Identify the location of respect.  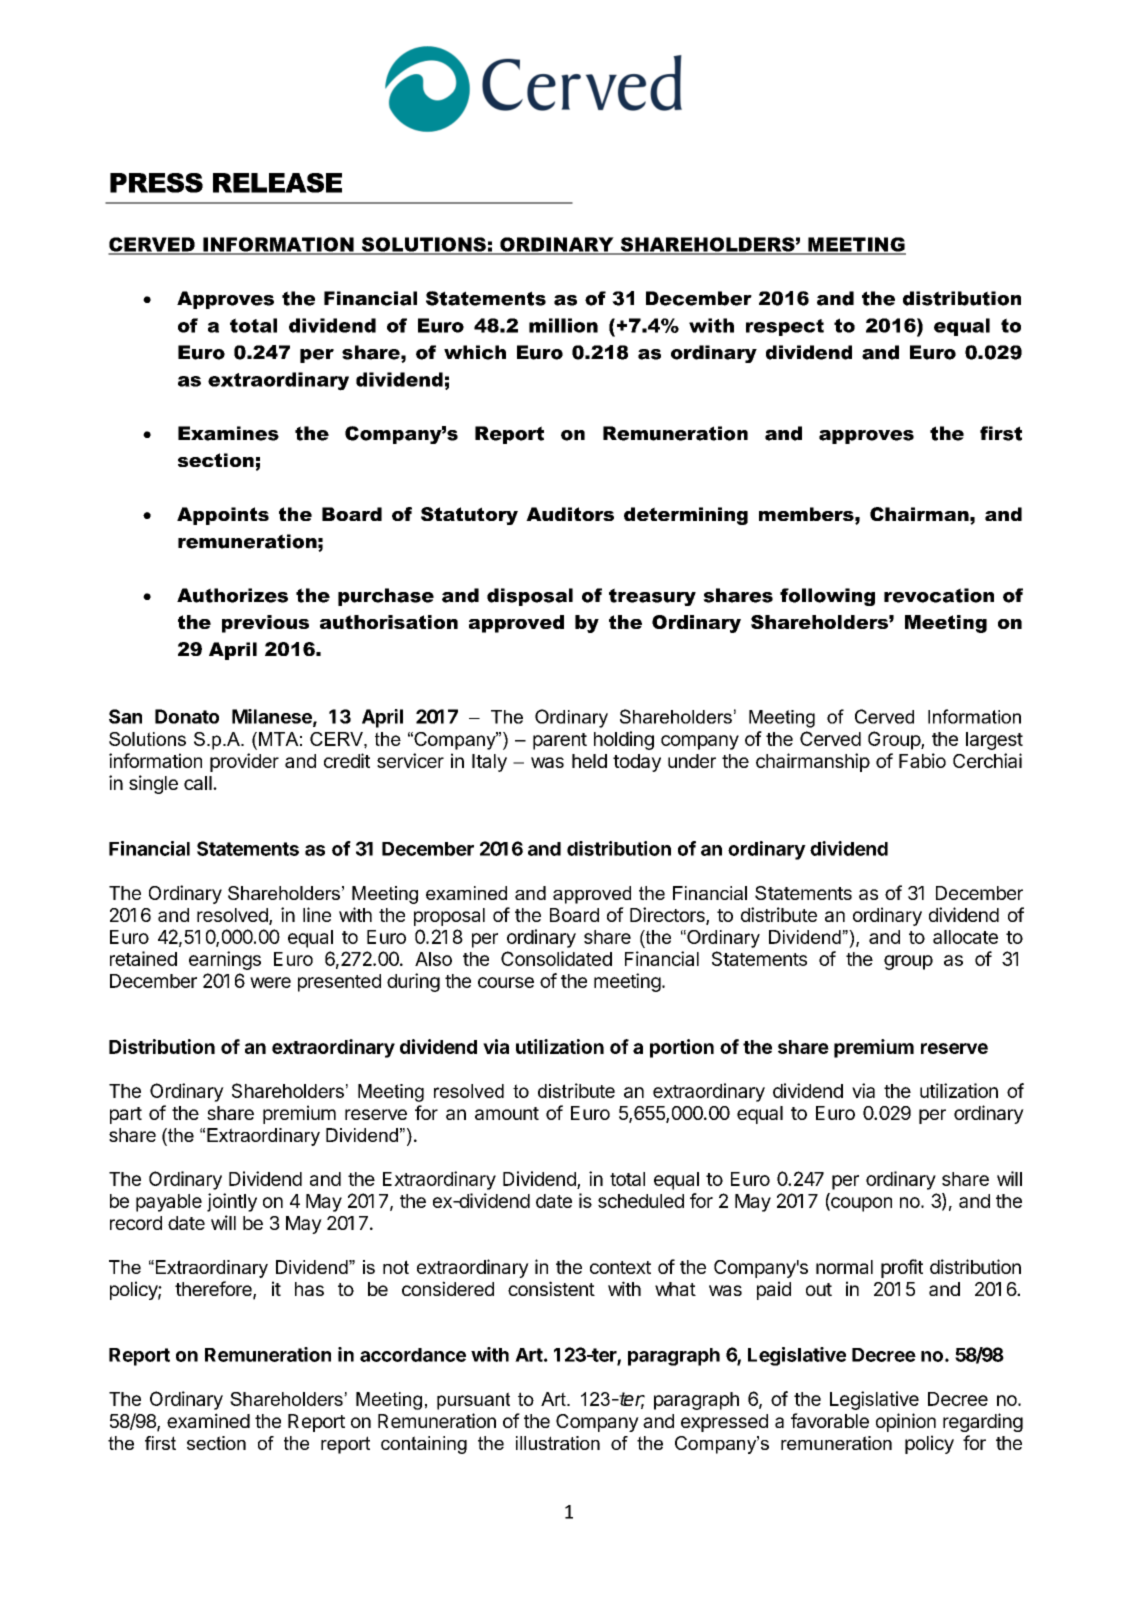
(785, 327).
